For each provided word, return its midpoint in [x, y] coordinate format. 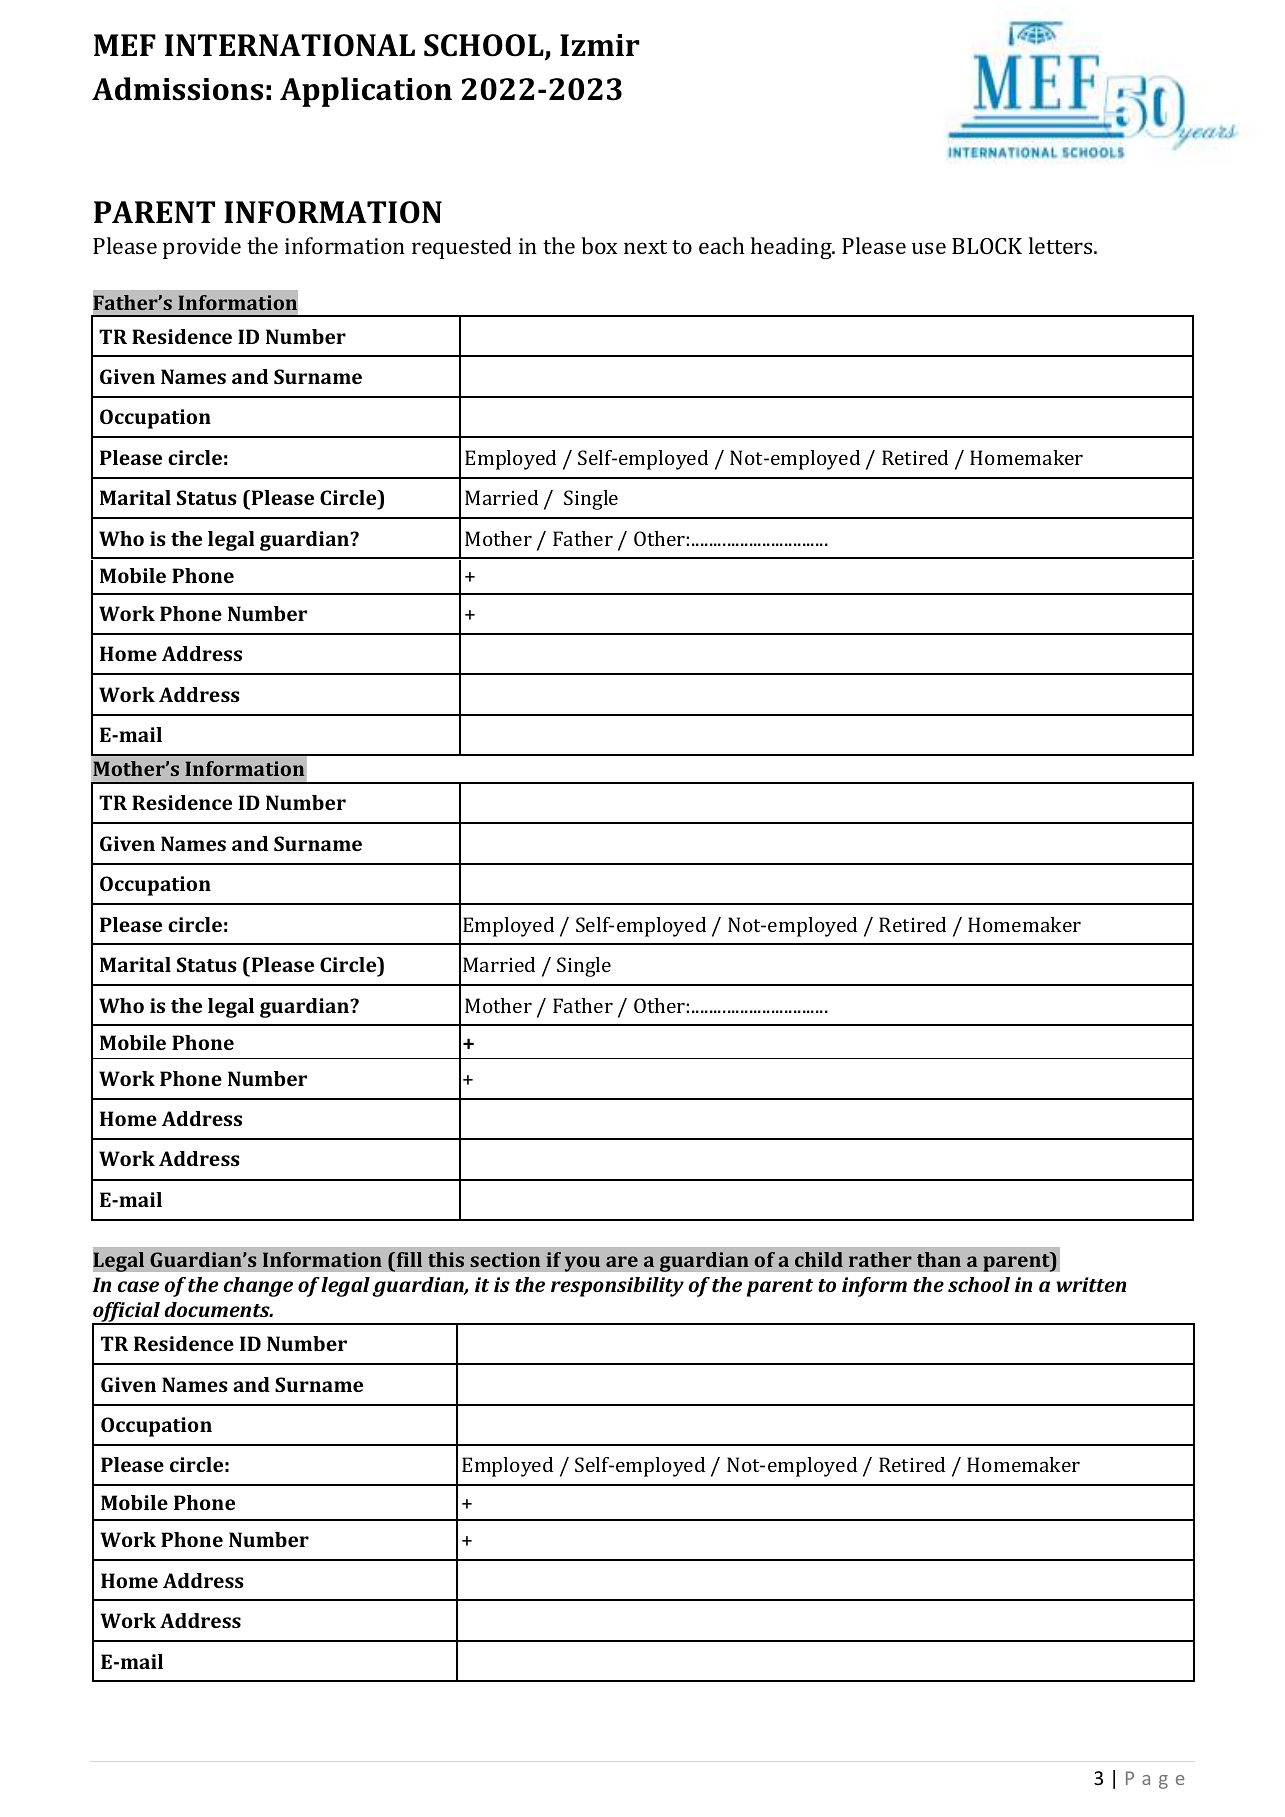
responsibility [617, 1287]
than [939, 1259]
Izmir [600, 45]
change [258, 1287]
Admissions [177, 89]
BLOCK [987, 246]
